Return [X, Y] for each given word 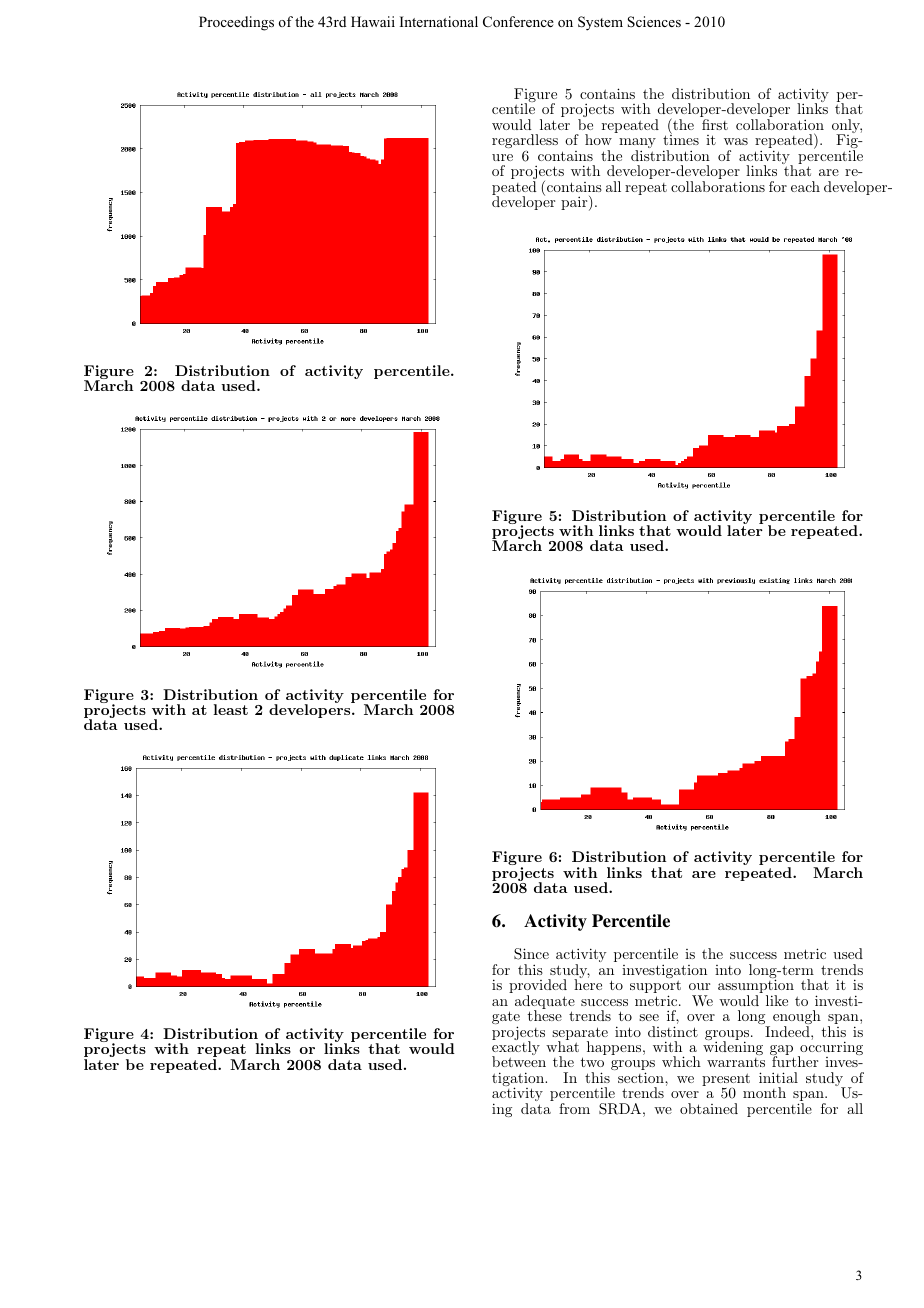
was [736, 141]
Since [531, 954]
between [519, 1061]
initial [778, 1077]
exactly [516, 1048]
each [805, 186]
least [230, 709]
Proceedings [236, 23]
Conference [518, 21]
